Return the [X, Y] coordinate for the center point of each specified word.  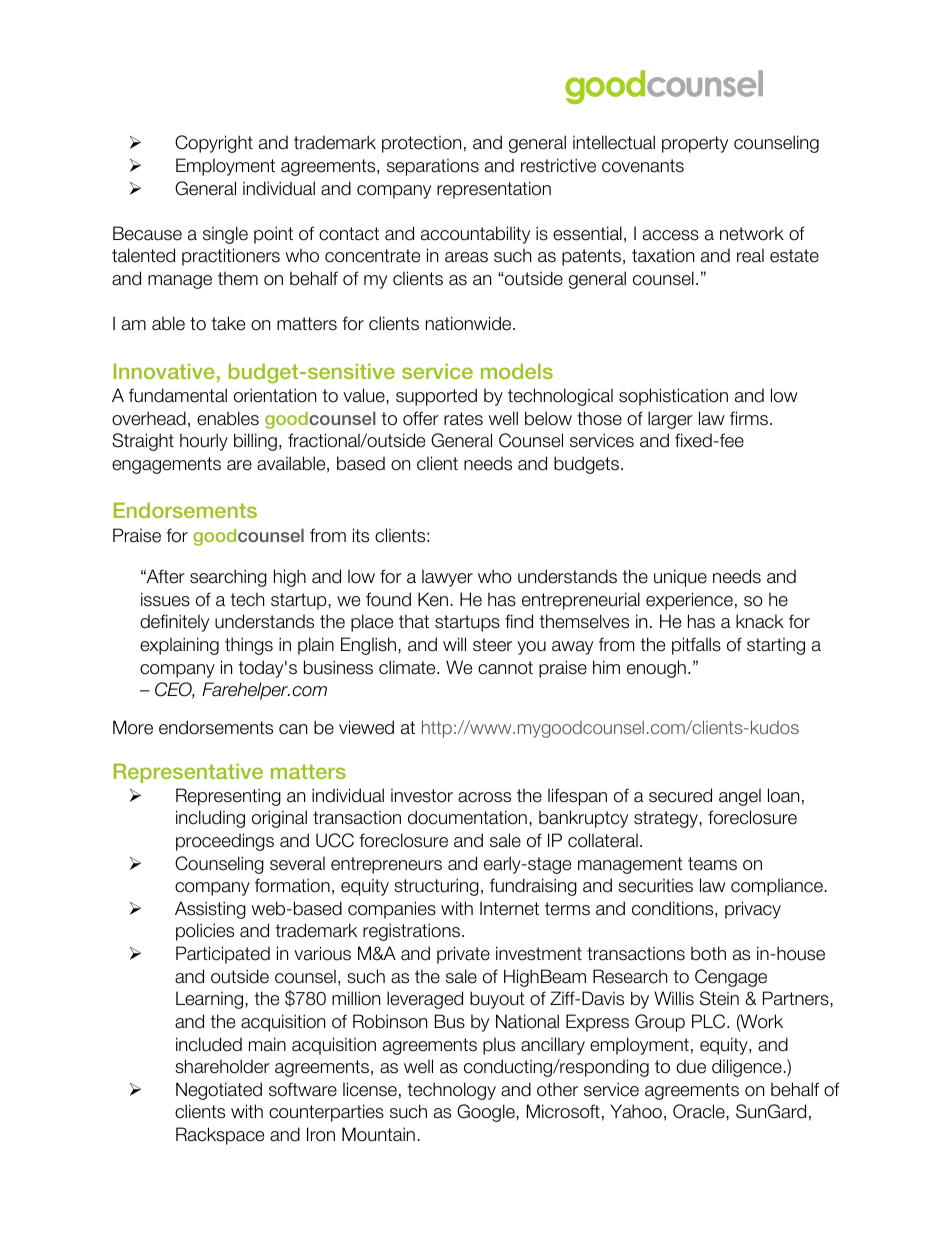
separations [433, 167]
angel [740, 797]
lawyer [447, 578]
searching [228, 578]
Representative [188, 773]
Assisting [210, 910]
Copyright [214, 144]
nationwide [470, 323]
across [484, 797]
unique [680, 578]
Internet [509, 908]
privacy [753, 910]
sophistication [673, 397]
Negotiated [219, 1091]
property [695, 144]
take [228, 323]
